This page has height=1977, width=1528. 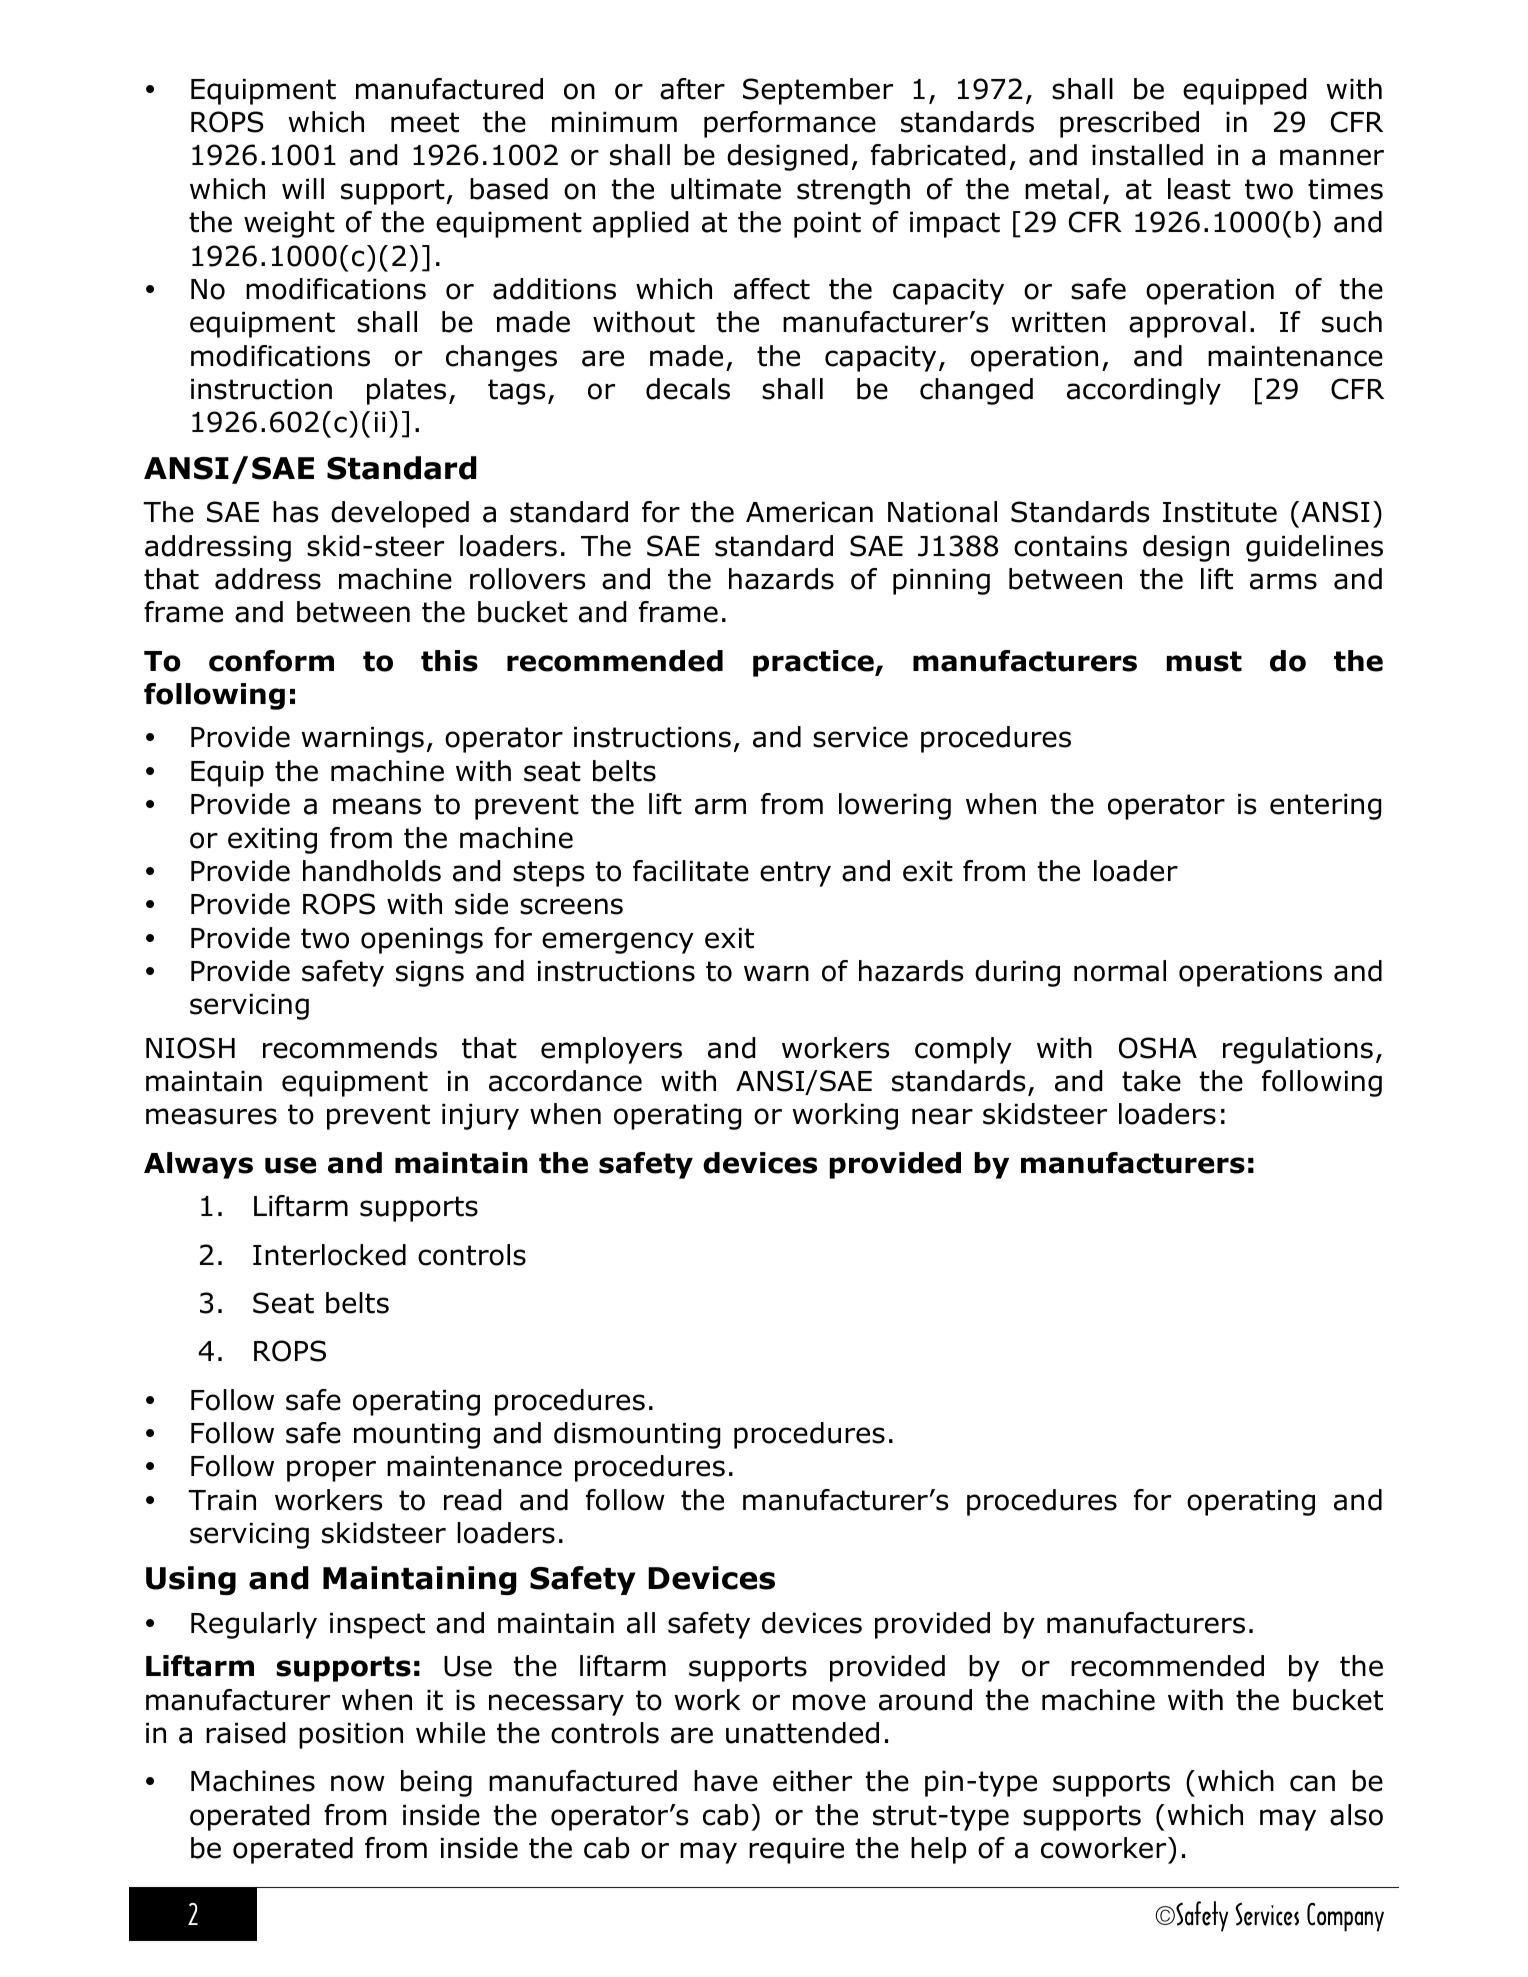 I want to click on least, so click(x=1199, y=189).
